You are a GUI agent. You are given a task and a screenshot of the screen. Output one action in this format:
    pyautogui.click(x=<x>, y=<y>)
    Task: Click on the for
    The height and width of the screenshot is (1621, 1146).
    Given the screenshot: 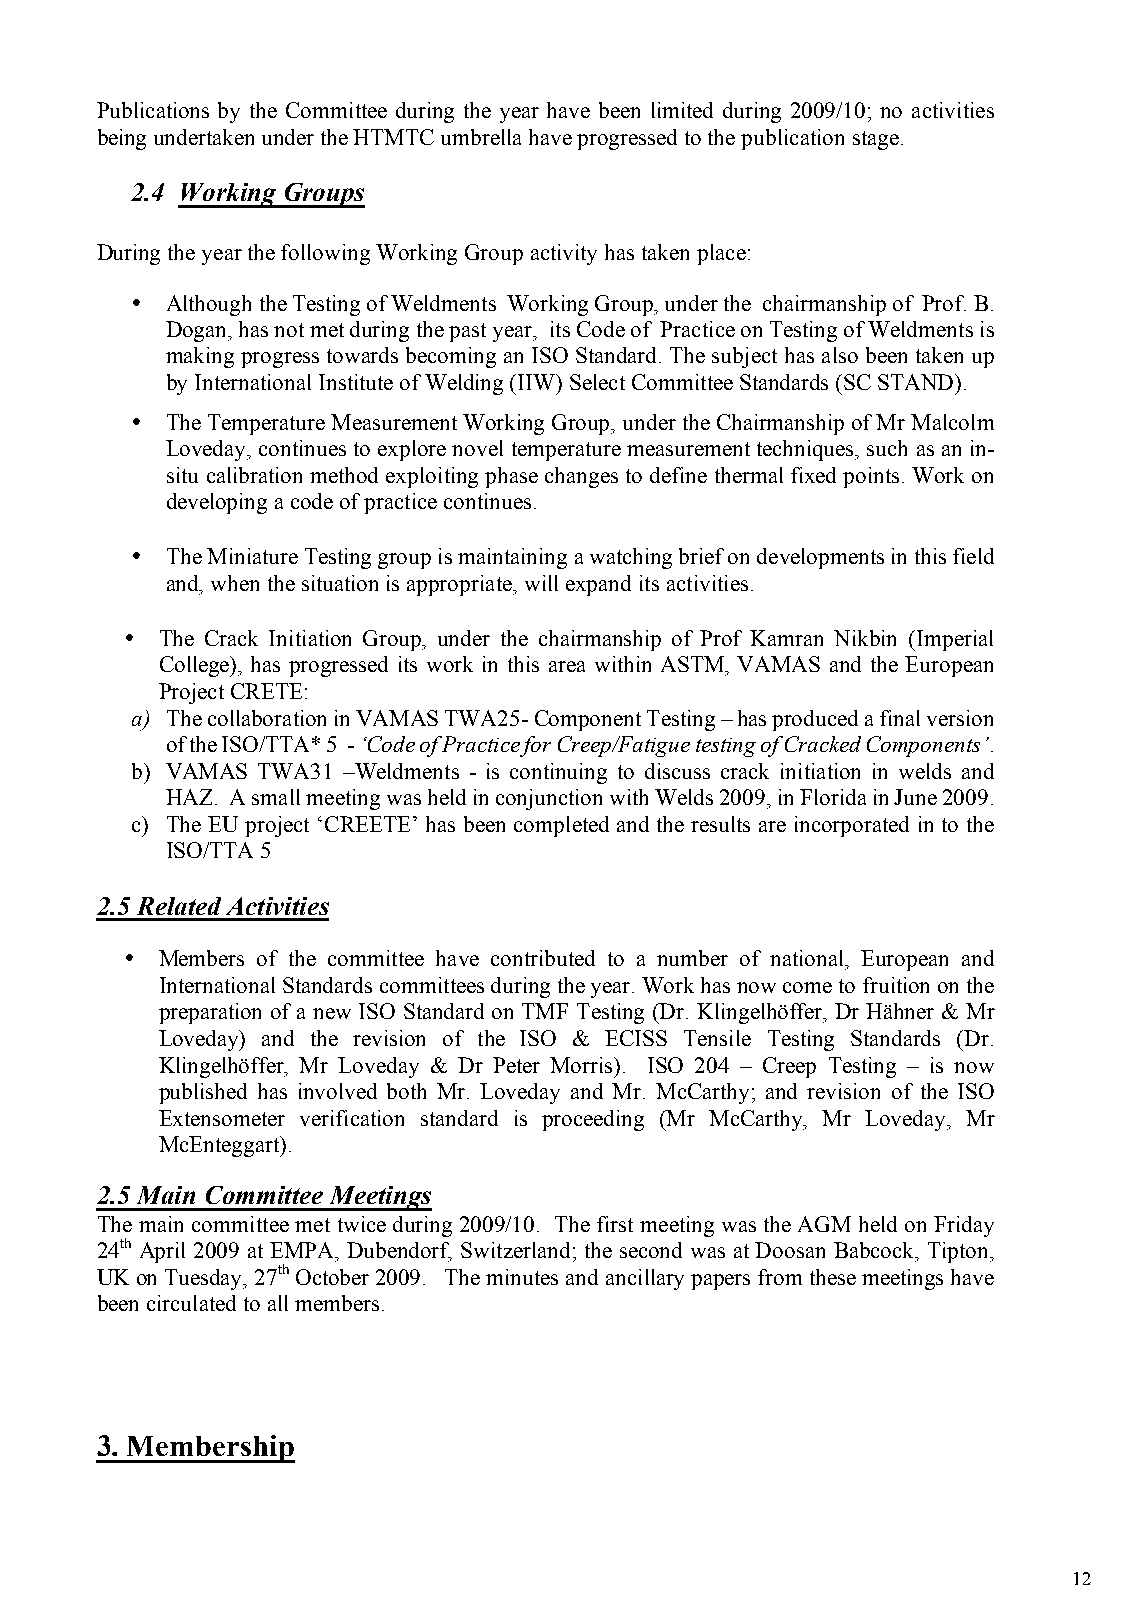 What is the action you would take?
    pyautogui.click(x=535, y=746)
